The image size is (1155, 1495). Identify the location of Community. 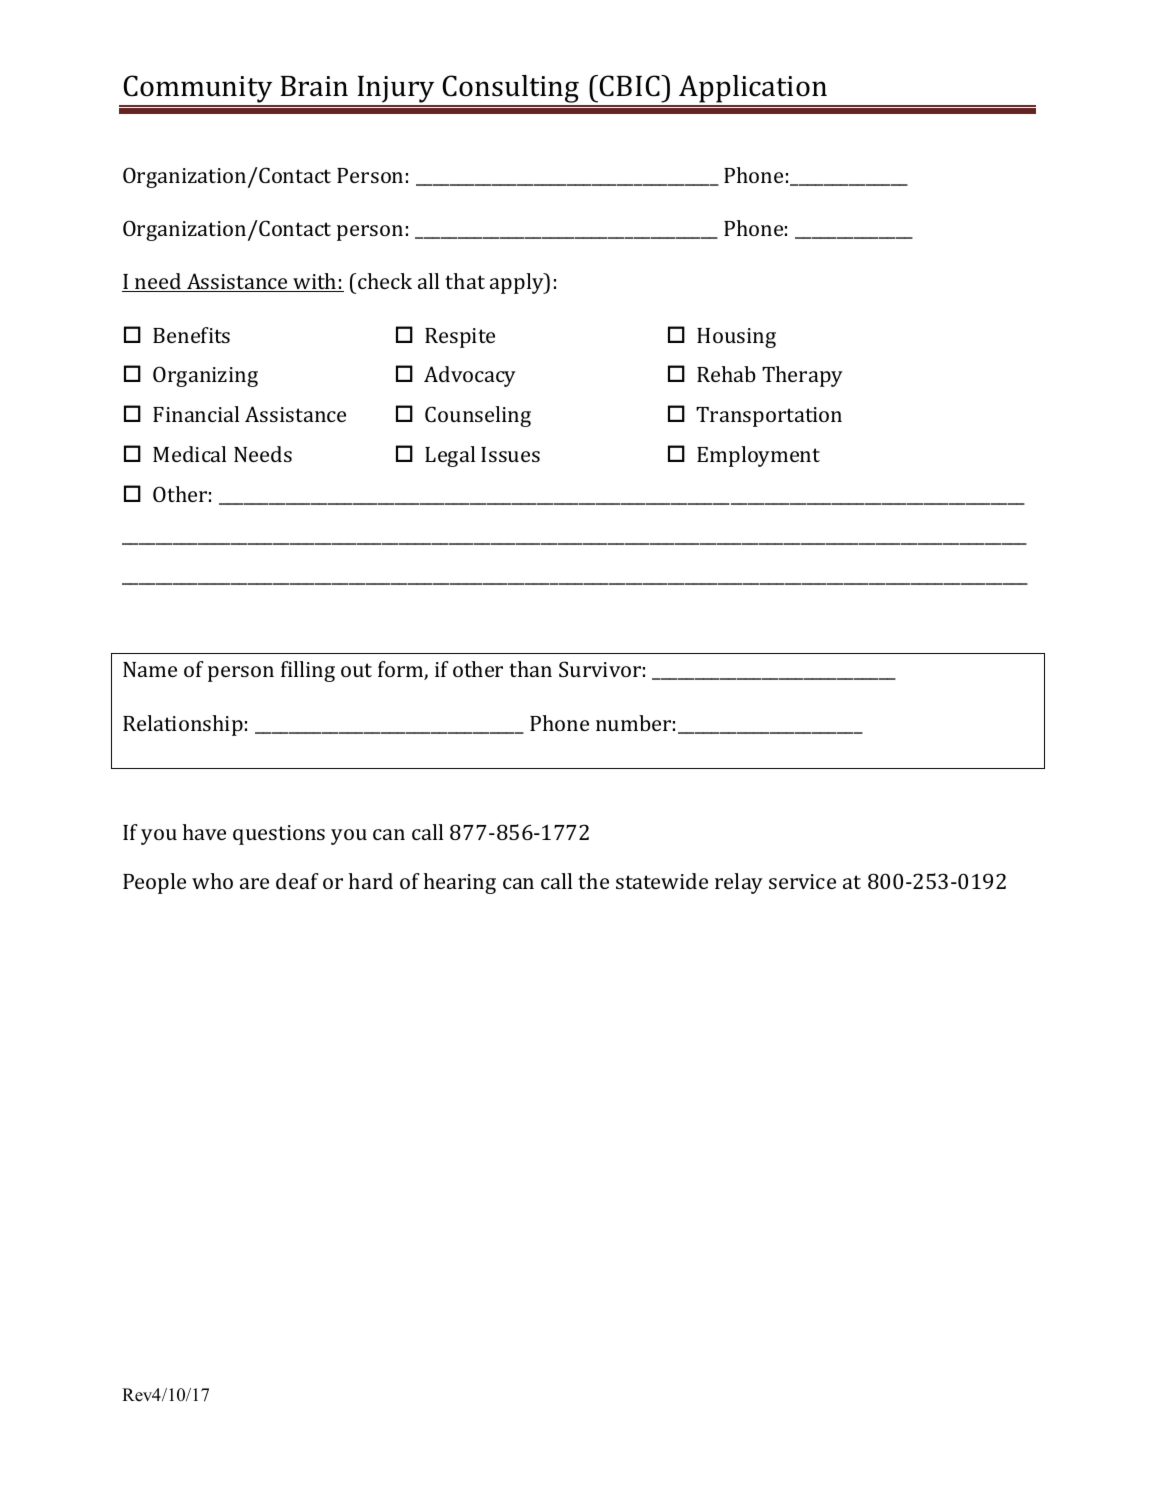
(198, 90).
